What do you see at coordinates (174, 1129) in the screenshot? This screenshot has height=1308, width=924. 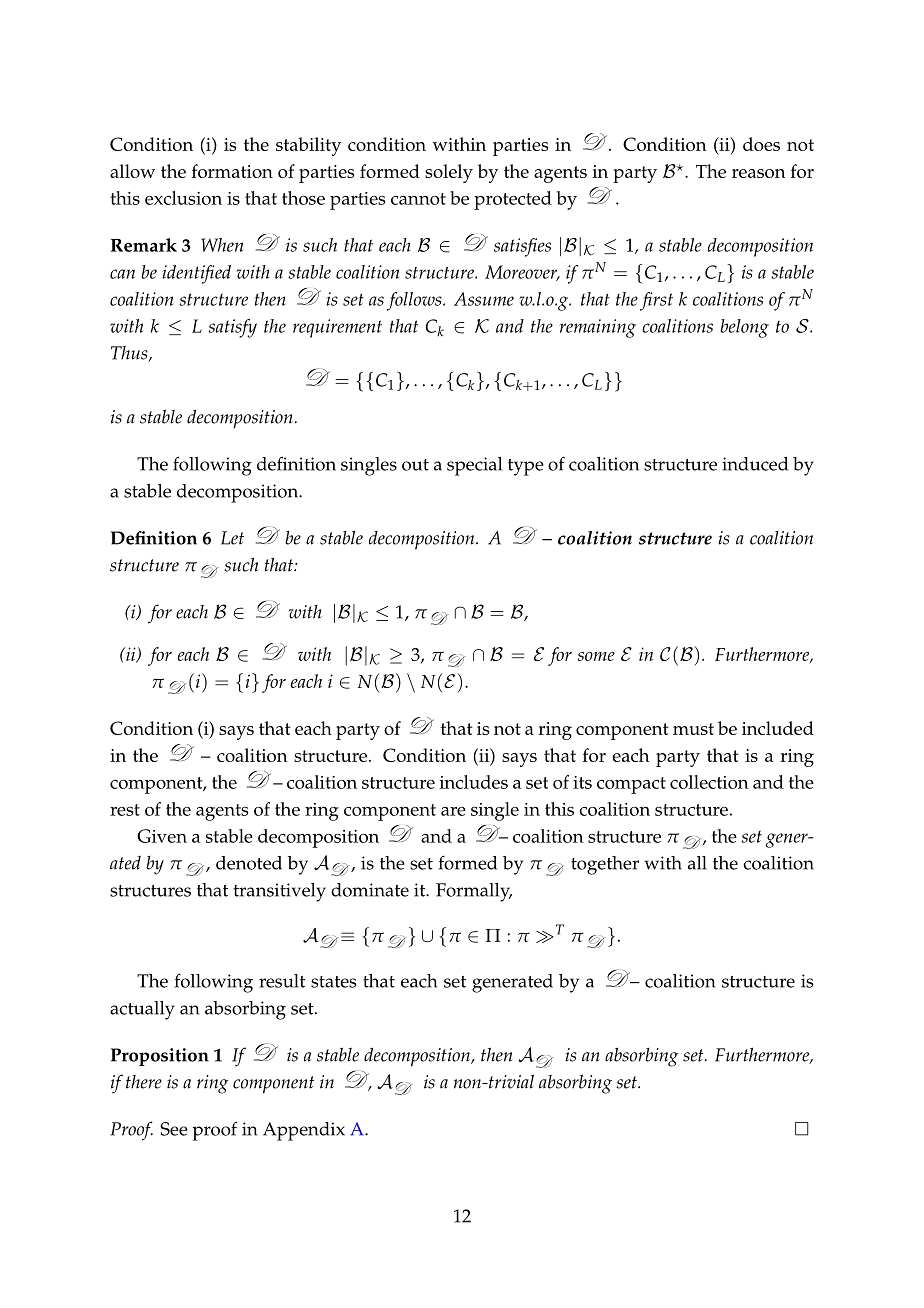 I see `See` at bounding box center [174, 1129].
